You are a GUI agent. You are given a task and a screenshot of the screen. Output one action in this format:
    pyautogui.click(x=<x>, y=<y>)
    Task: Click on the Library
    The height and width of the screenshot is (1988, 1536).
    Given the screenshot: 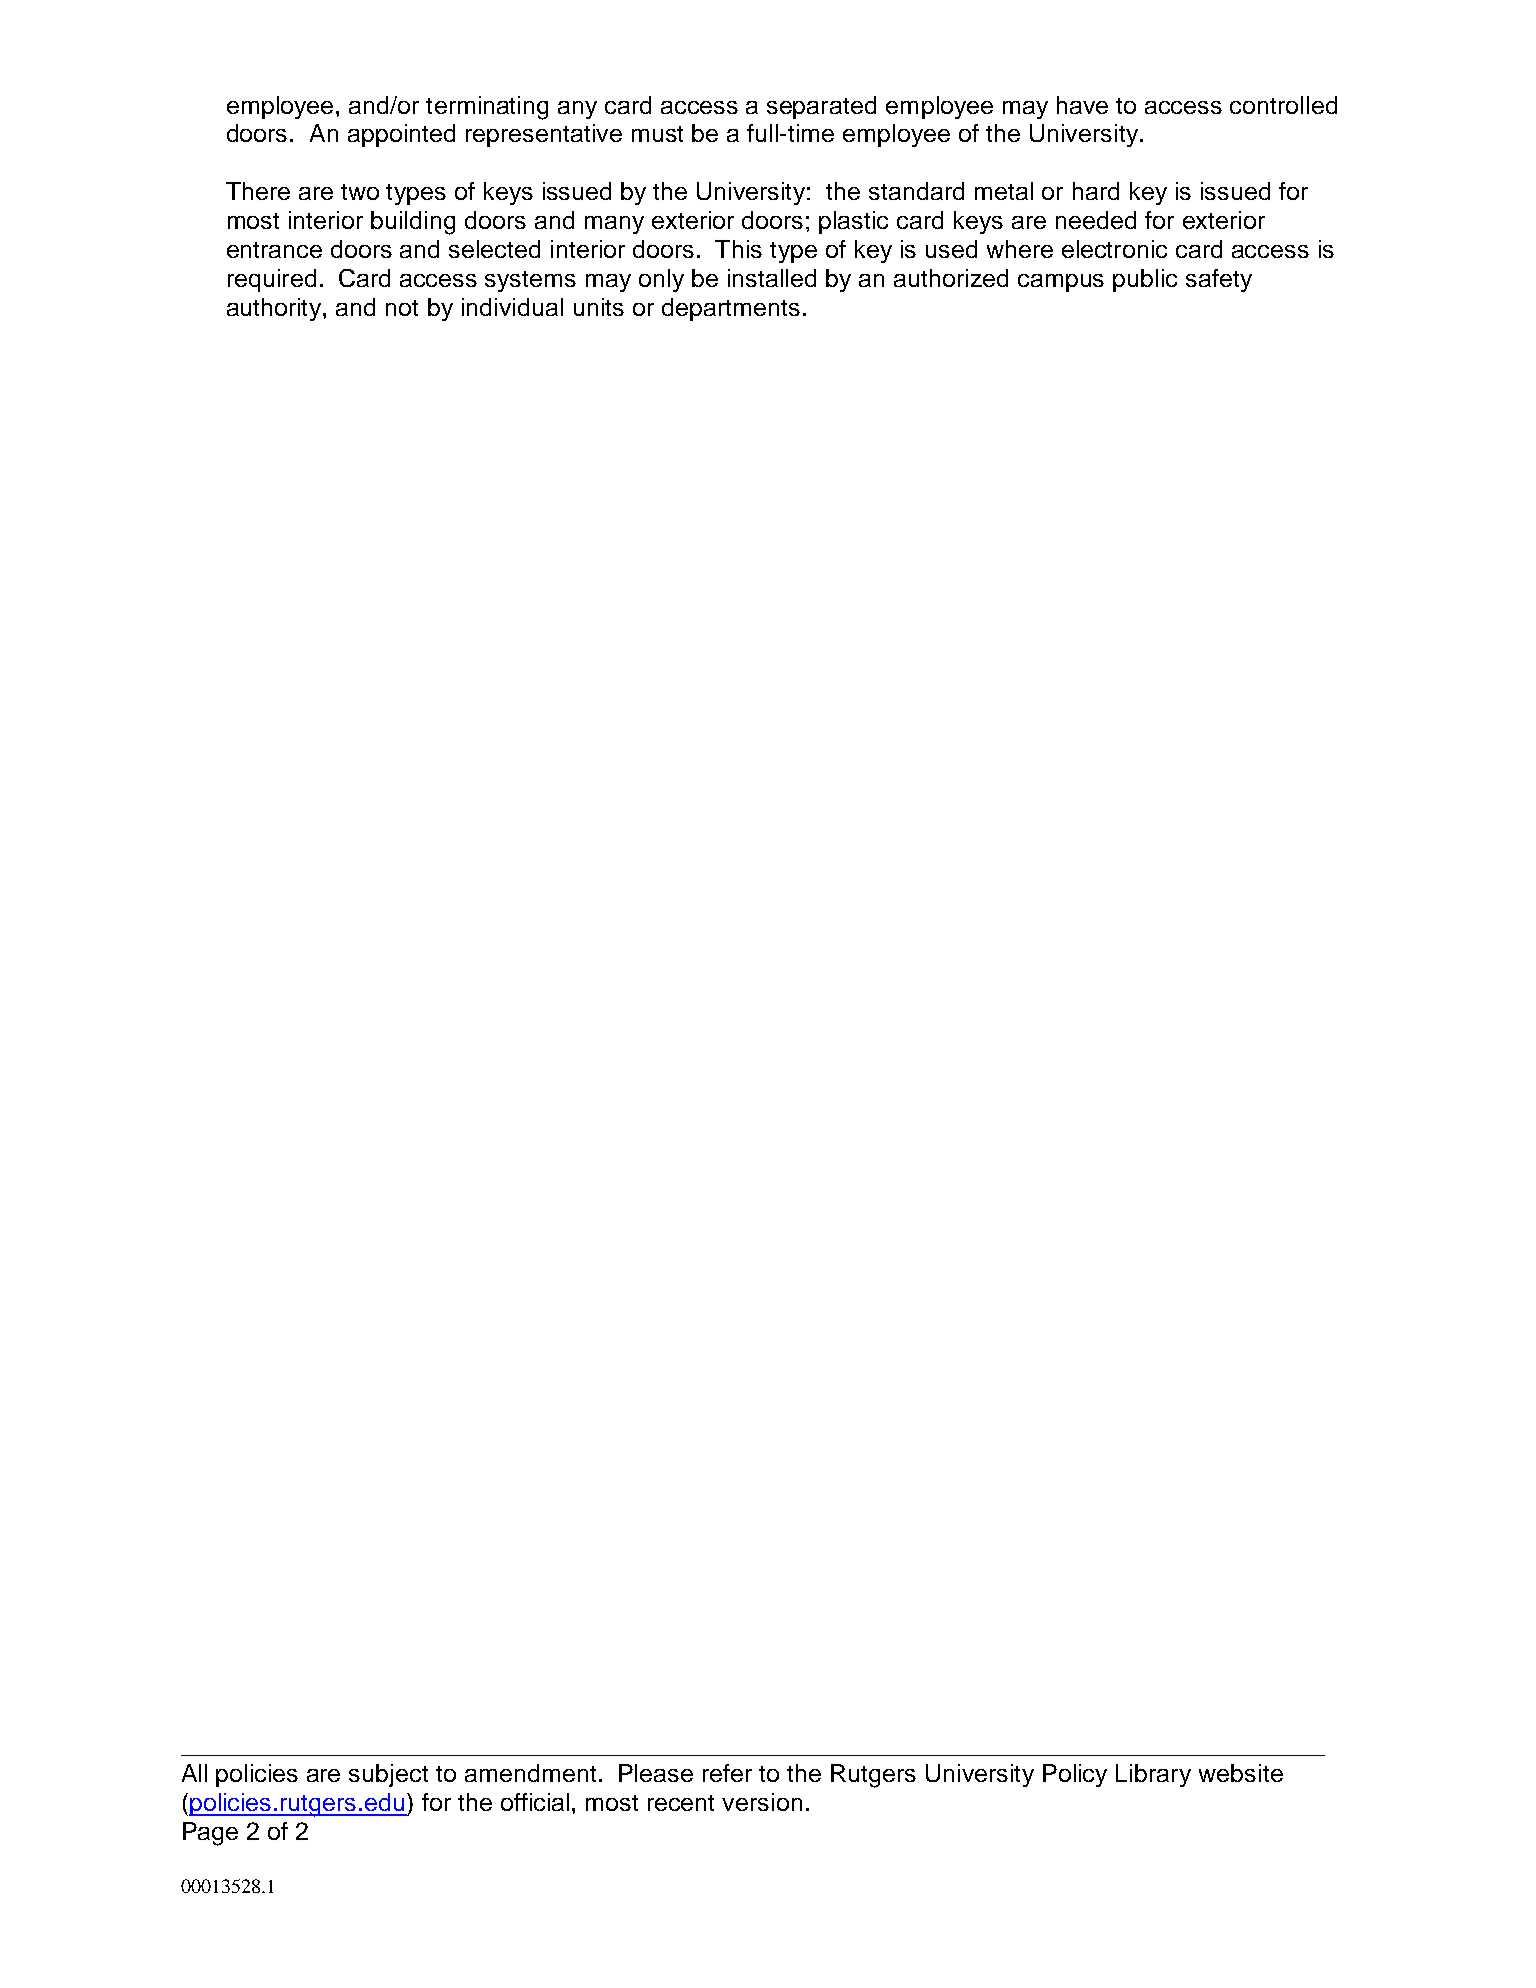 What is the action you would take?
    pyautogui.click(x=1153, y=1775)
